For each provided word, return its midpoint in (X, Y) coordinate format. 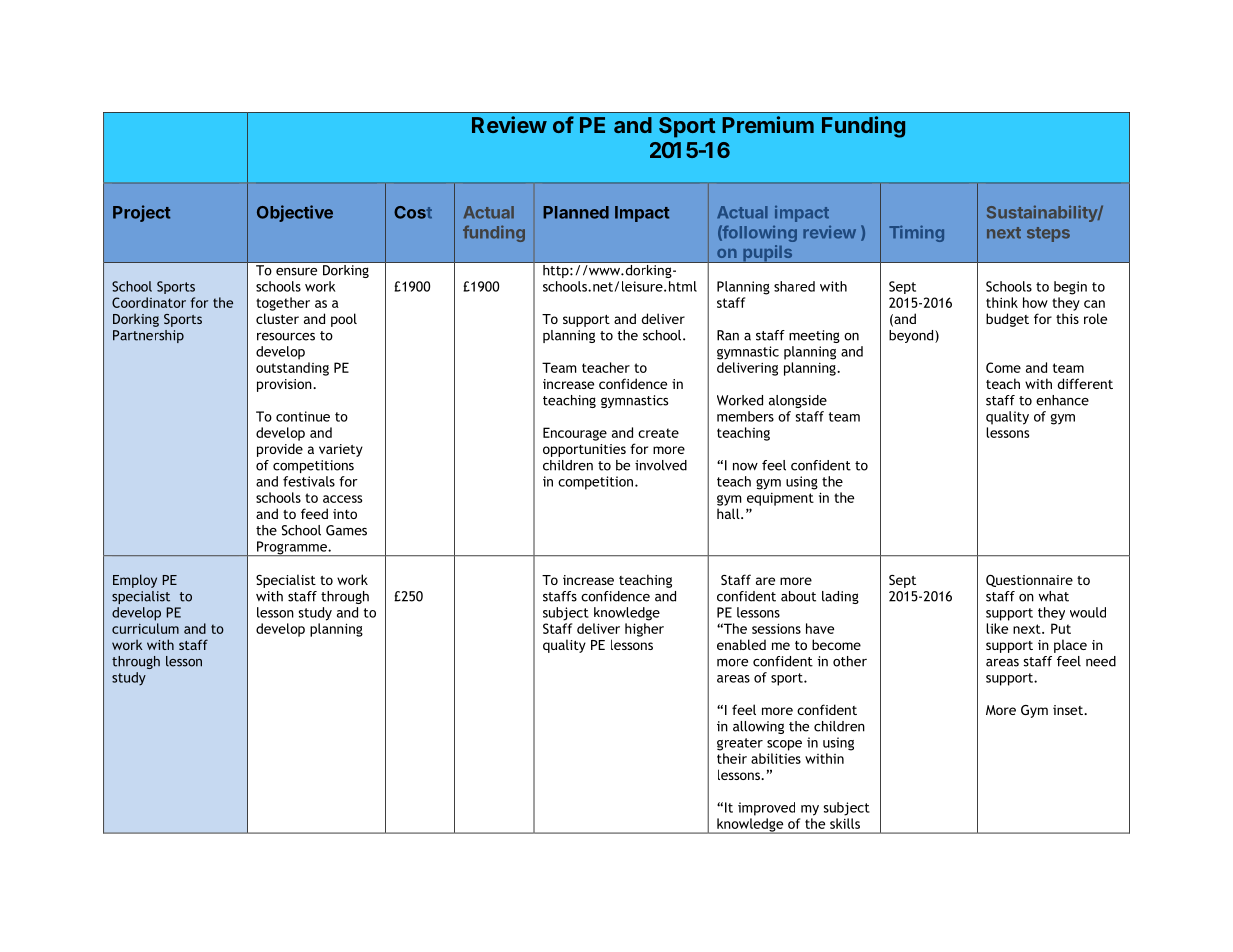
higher (644, 630)
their (732, 758)
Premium (768, 124)
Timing (916, 233)
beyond (912, 336)
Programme (292, 548)
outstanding (292, 369)
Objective (295, 213)
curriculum (145, 628)
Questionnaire (1029, 581)
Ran (728, 335)
